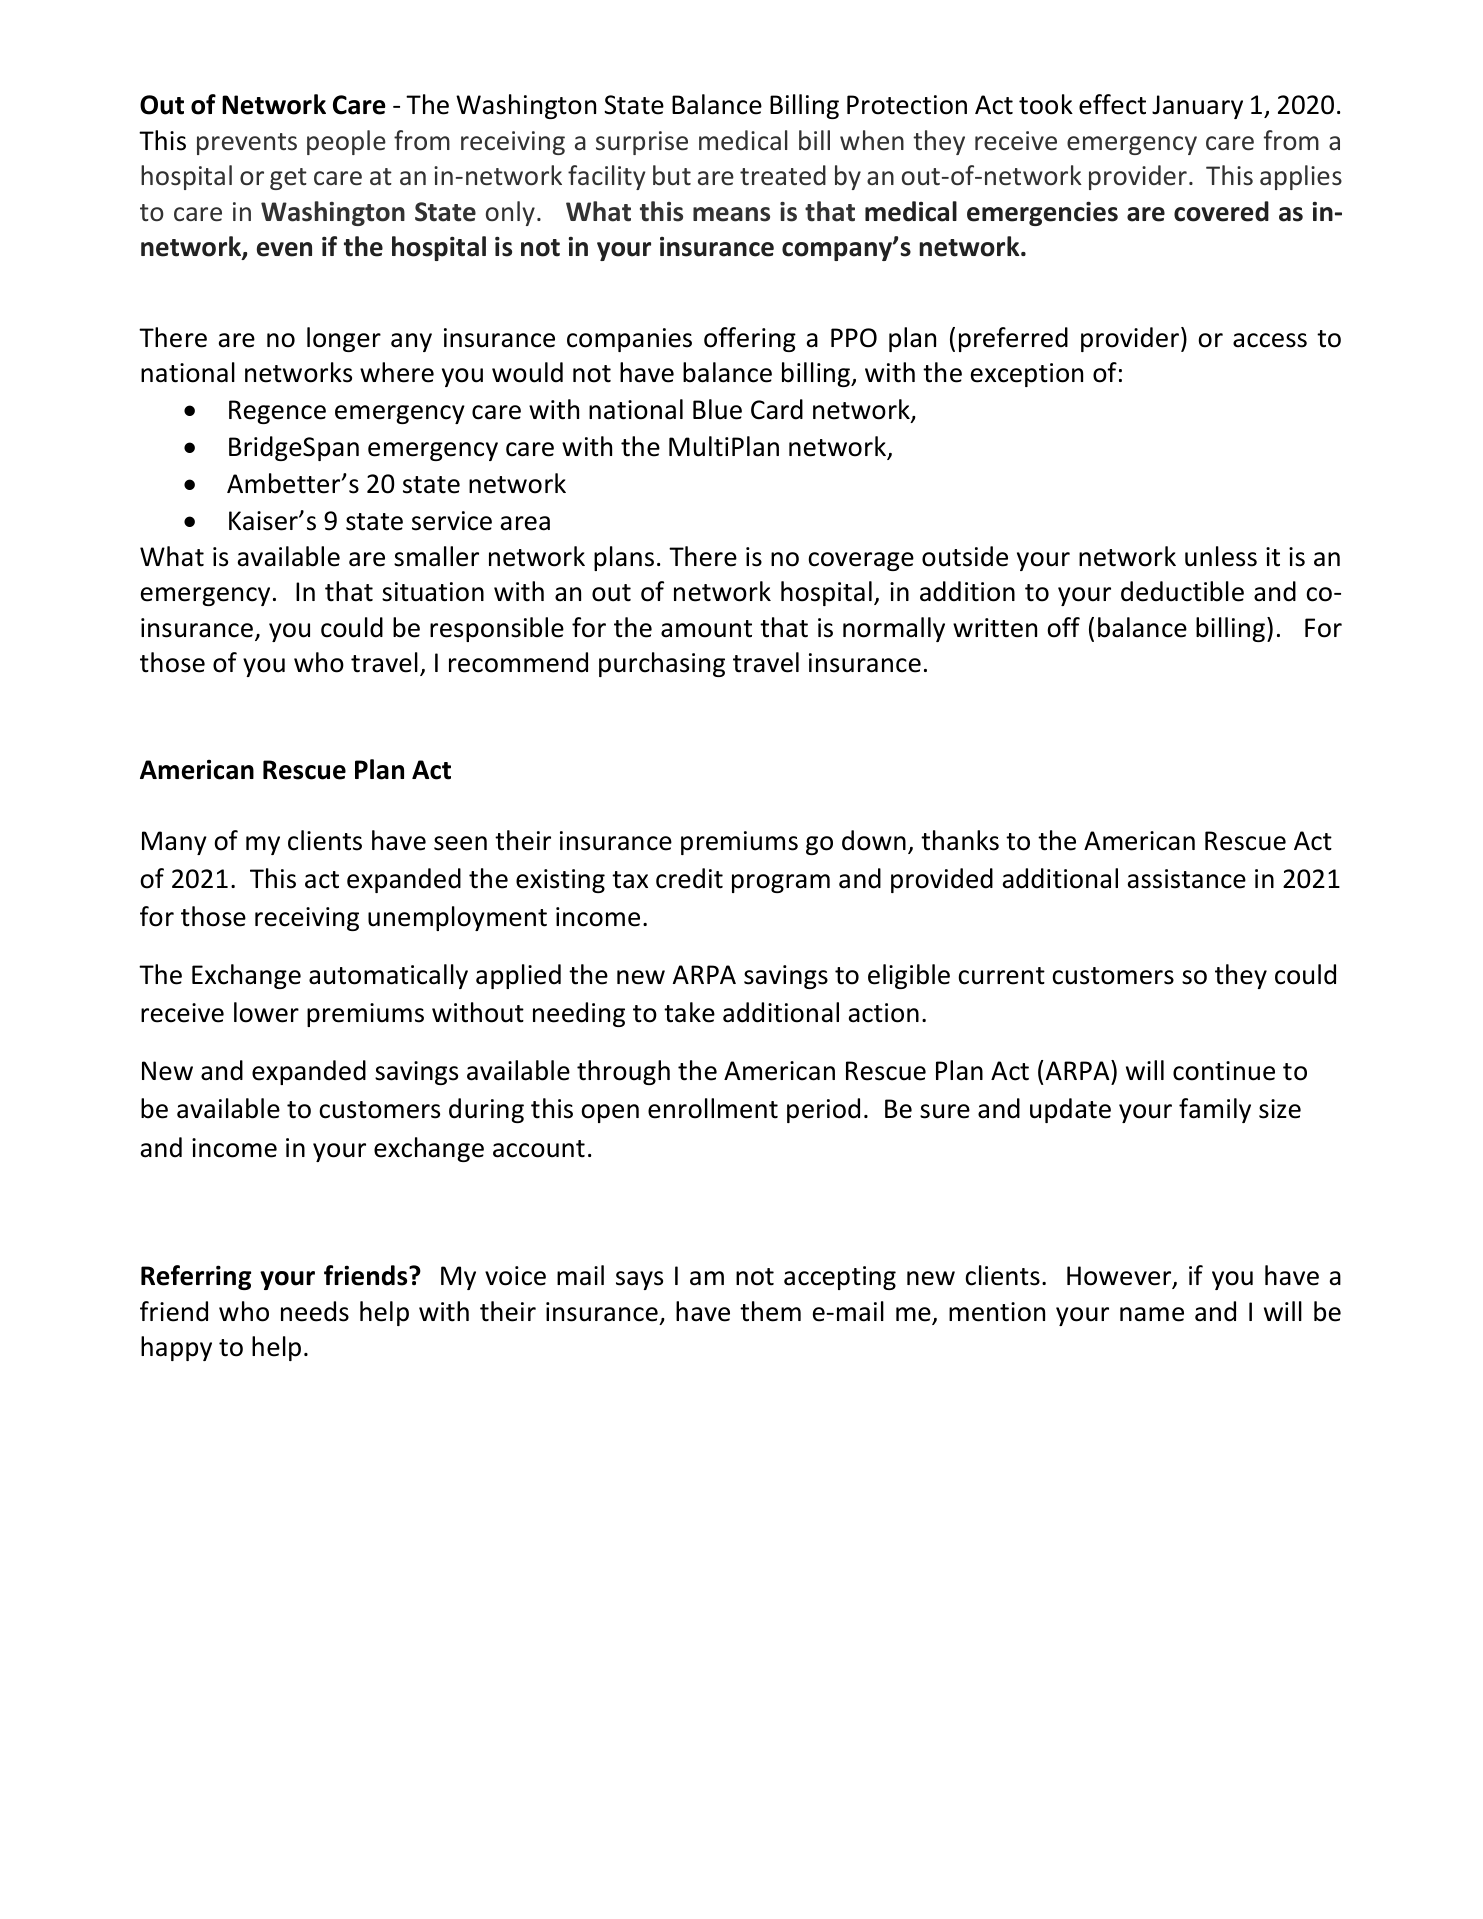 Image resolution: width=1483 pixels, height=1919 pixels. Describe the element at coordinates (861, 561) in the image. I see `coverage` at that location.
